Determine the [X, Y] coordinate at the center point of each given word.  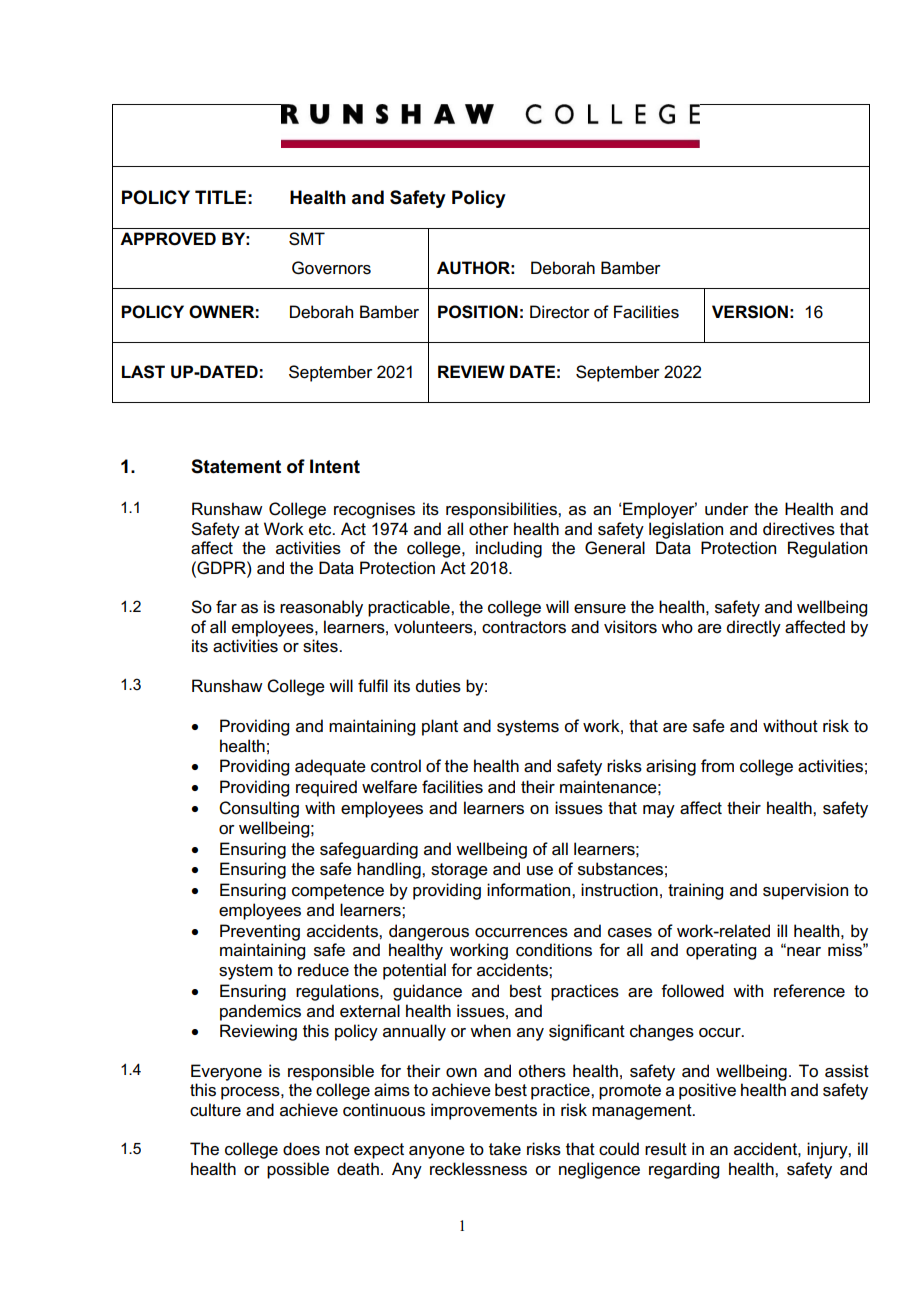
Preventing [260, 932]
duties [438, 686]
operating [721, 951]
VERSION [750, 312]
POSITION [478, 312]
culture [215, 1110]
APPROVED [168, 239]
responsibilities [502, 510]
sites [321, 646]
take [505, 1149]
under [727, 509]
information [530, 890]
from [717, 765]
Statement [236, 466]
